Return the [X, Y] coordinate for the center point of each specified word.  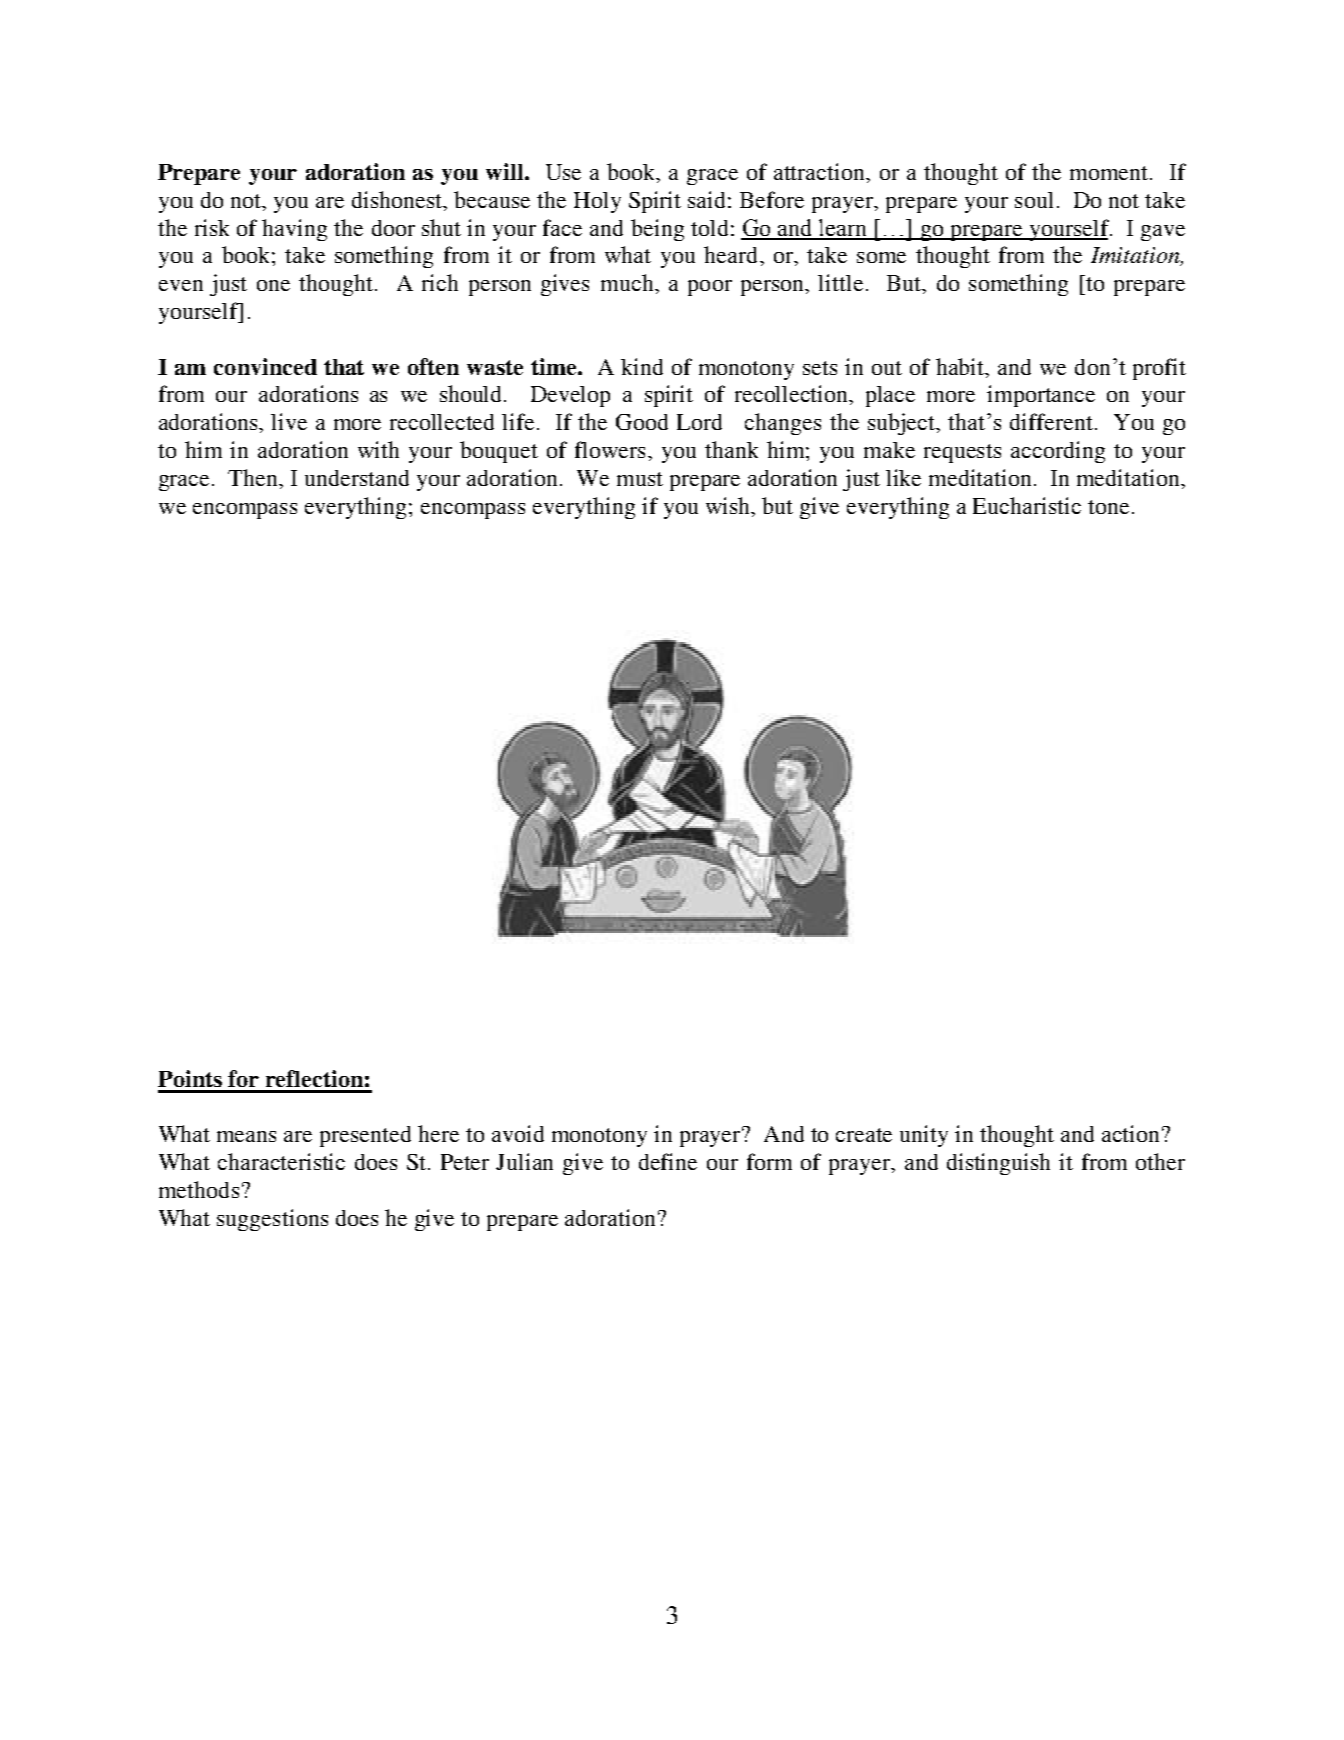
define [668, 1161]
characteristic [281, 1161]
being [657, 230]
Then [254, 477]
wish [729, 505]
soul [1034, 200]
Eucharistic [1027, 505]
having [294, 230]
